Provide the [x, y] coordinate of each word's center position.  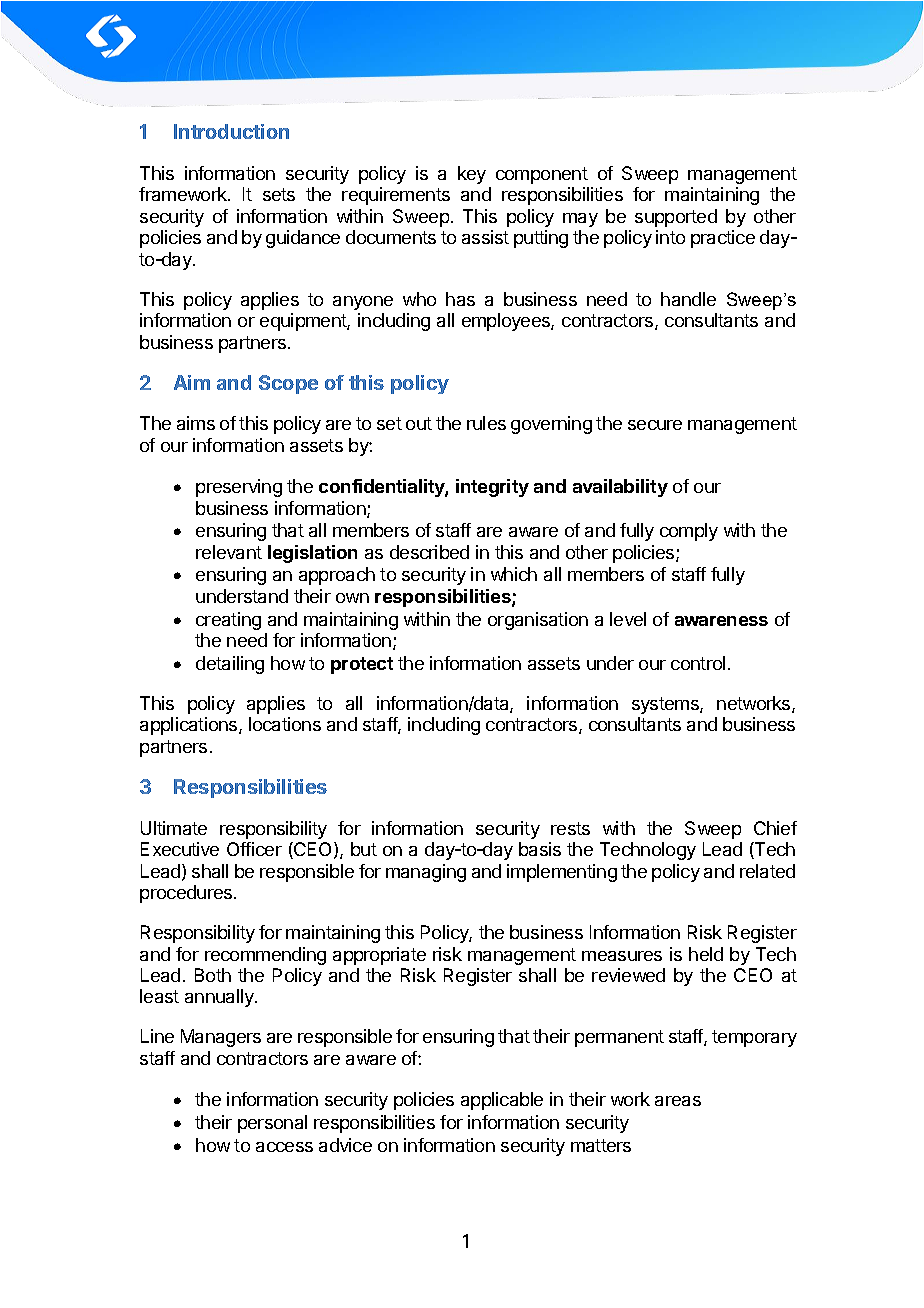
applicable [502, 1101]
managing [426, 873]
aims [196, 423]
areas [678, 1101]
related [767, 871]
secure [655, 425]
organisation [538, 621]
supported [676, 218]
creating [228, 621]
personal [272, 1124]
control [698, 663]
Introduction [231, 131]
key [472, 175]
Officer [254, 849]
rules [486, 423]
